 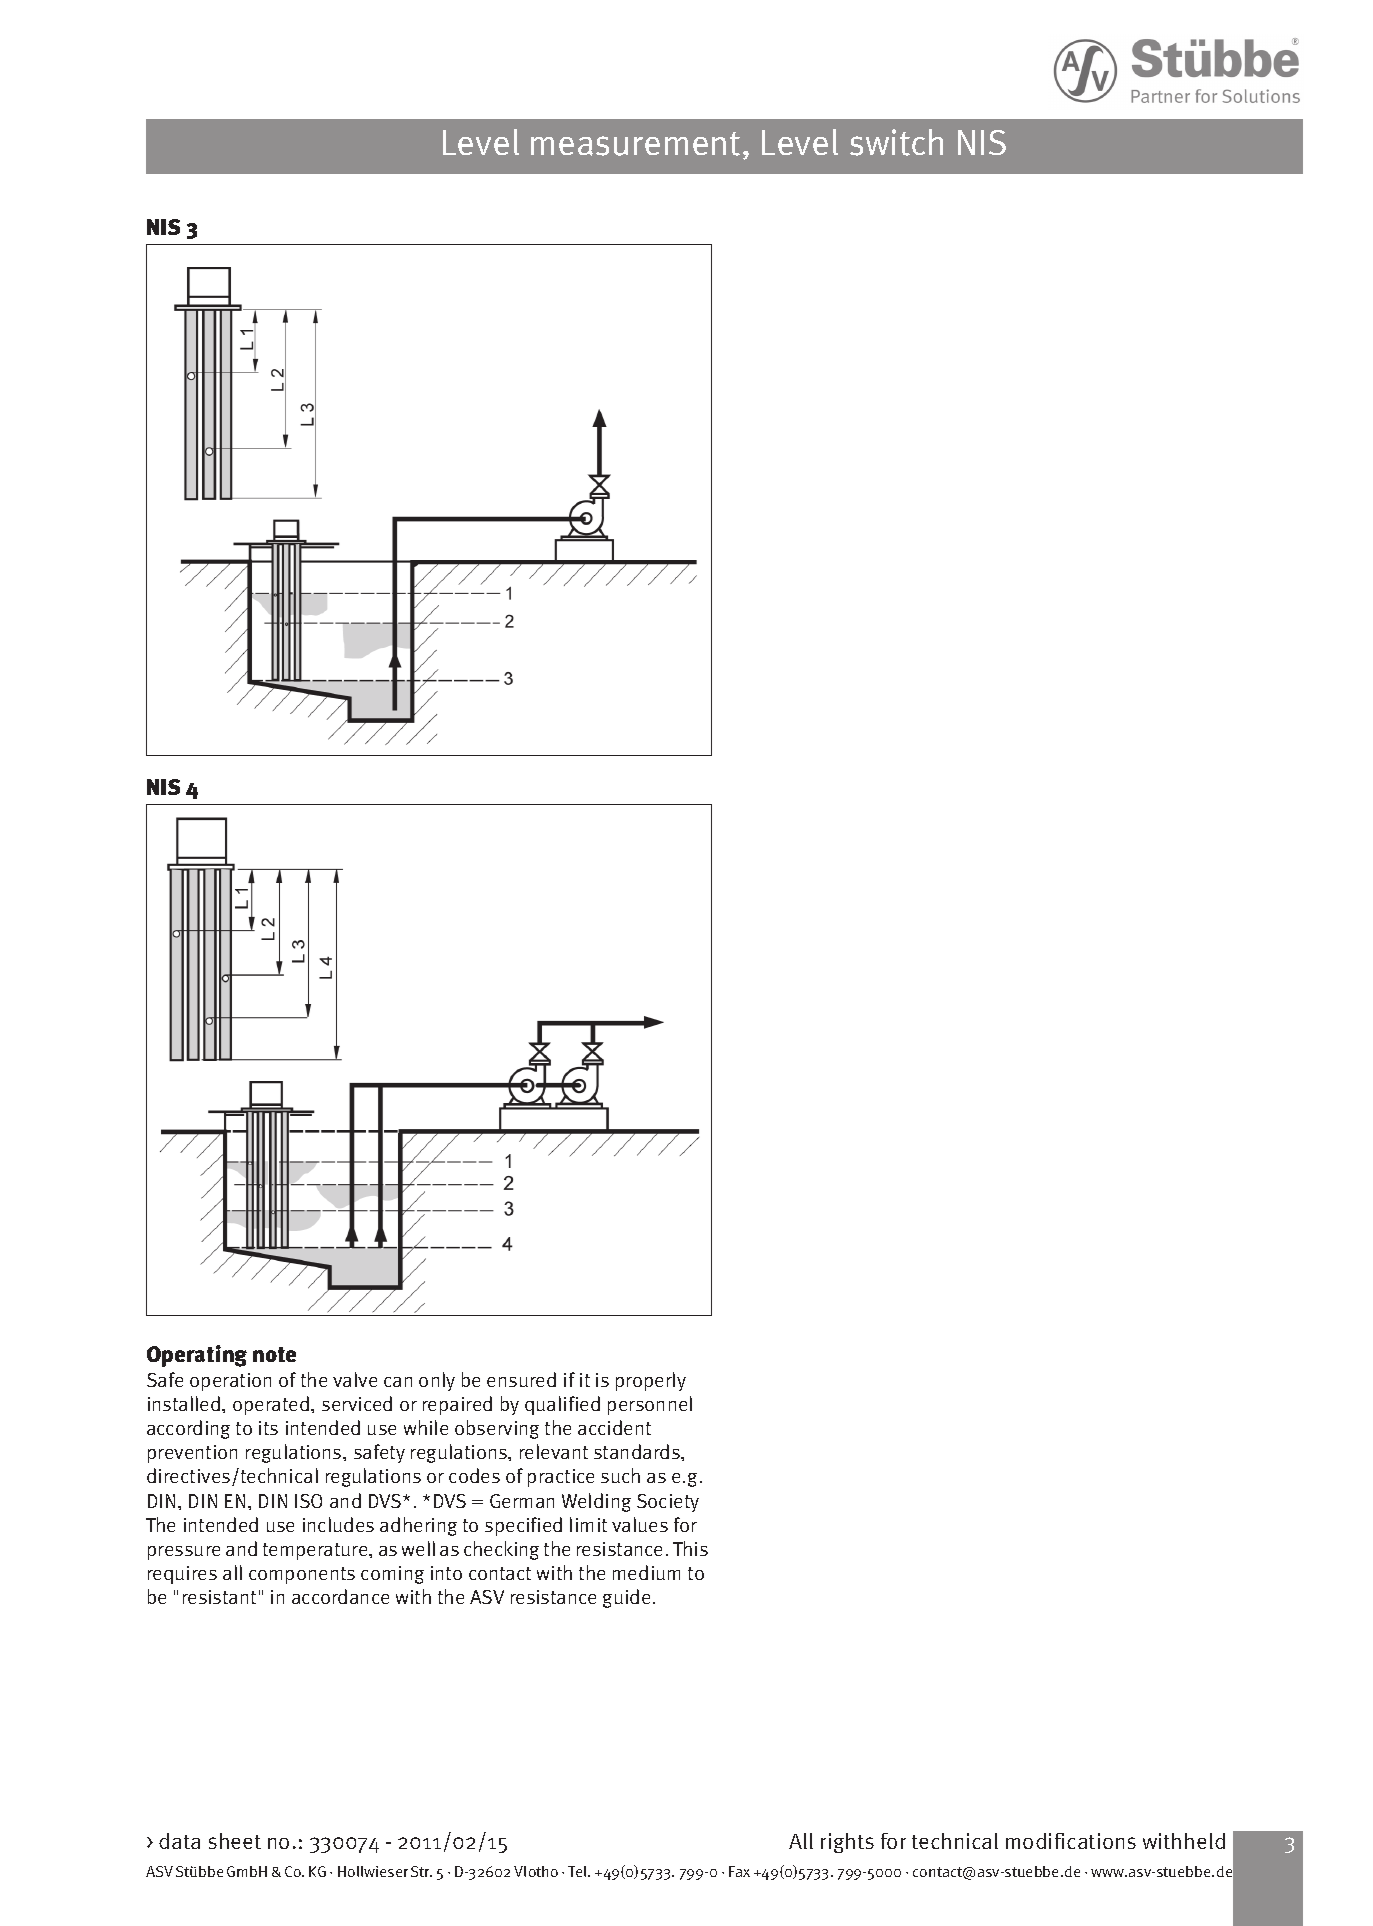 I want to click on measurement, so click(x=635, y=144).
